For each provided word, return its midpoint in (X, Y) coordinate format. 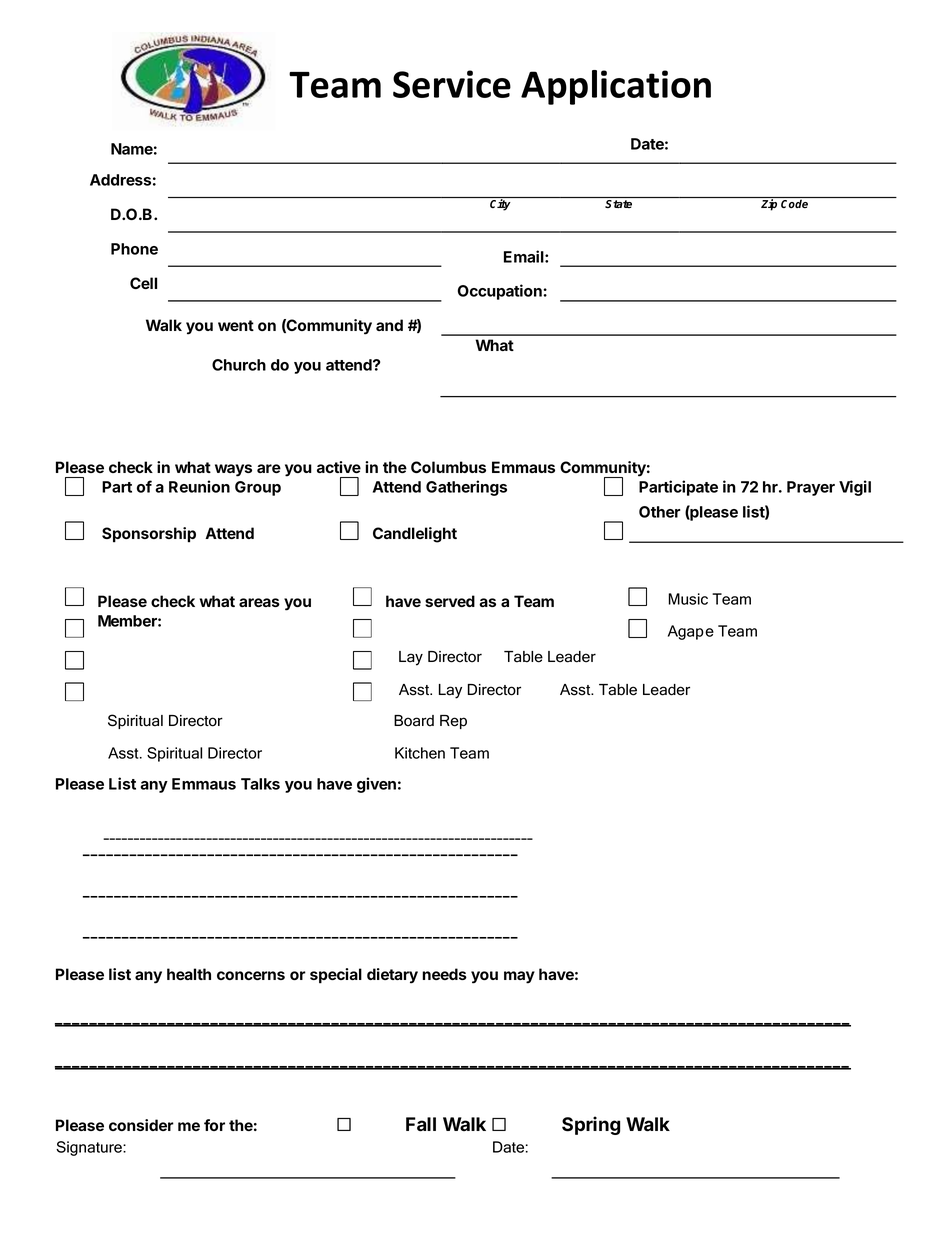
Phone (134, 249)
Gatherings (466, 488)
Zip (769, 205)
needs (444, 974)
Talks (260, 784)
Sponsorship (149, 535)
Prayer (811, 488)
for (214, 1125)
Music (688, 599)
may (519, 977)
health (189, 974)
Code (794, 204)
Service (452, 84)
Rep (453, 722)
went (236, 325)
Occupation (501, 292)
